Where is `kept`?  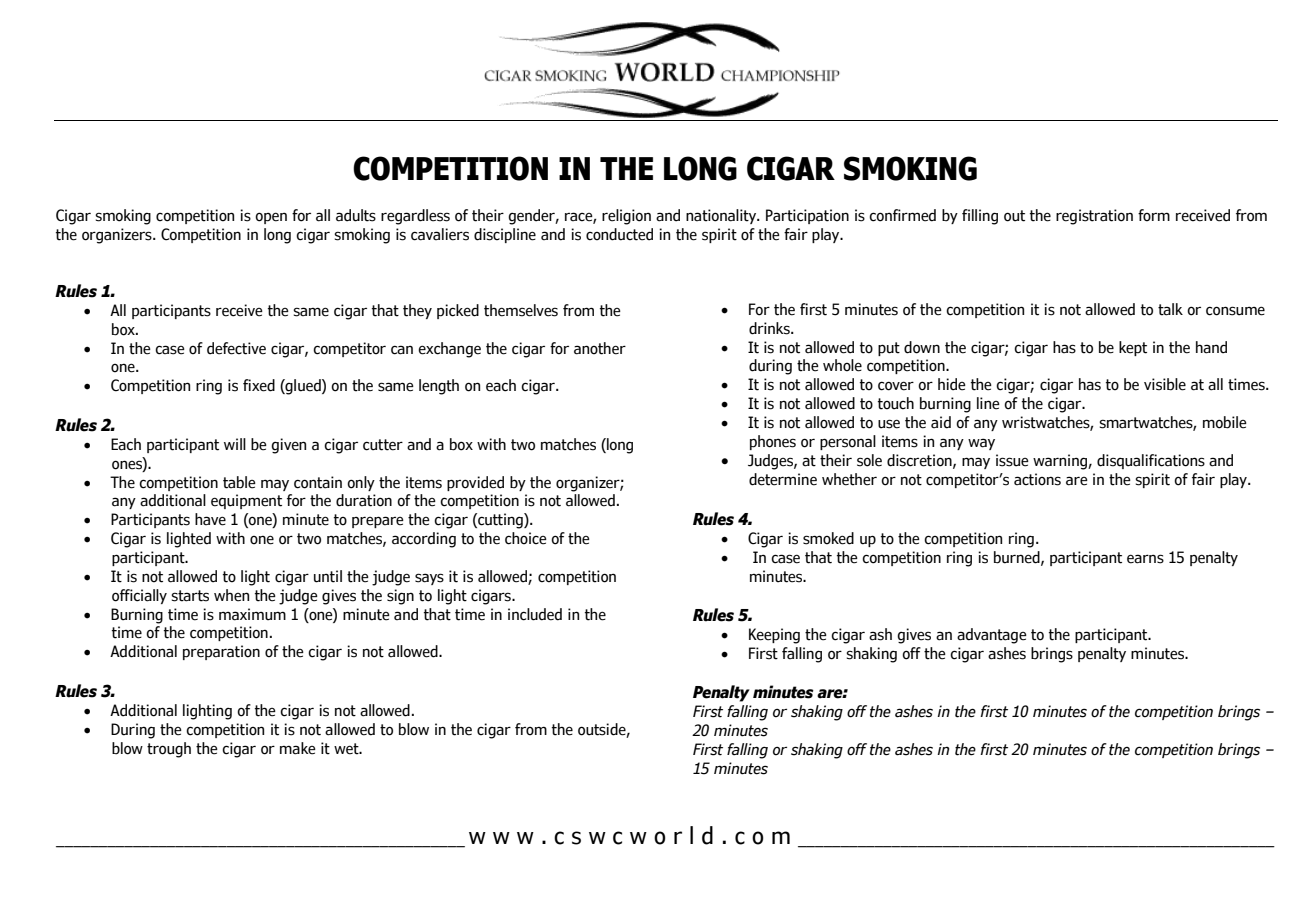 kept is located at coordinates (1133, 348).
